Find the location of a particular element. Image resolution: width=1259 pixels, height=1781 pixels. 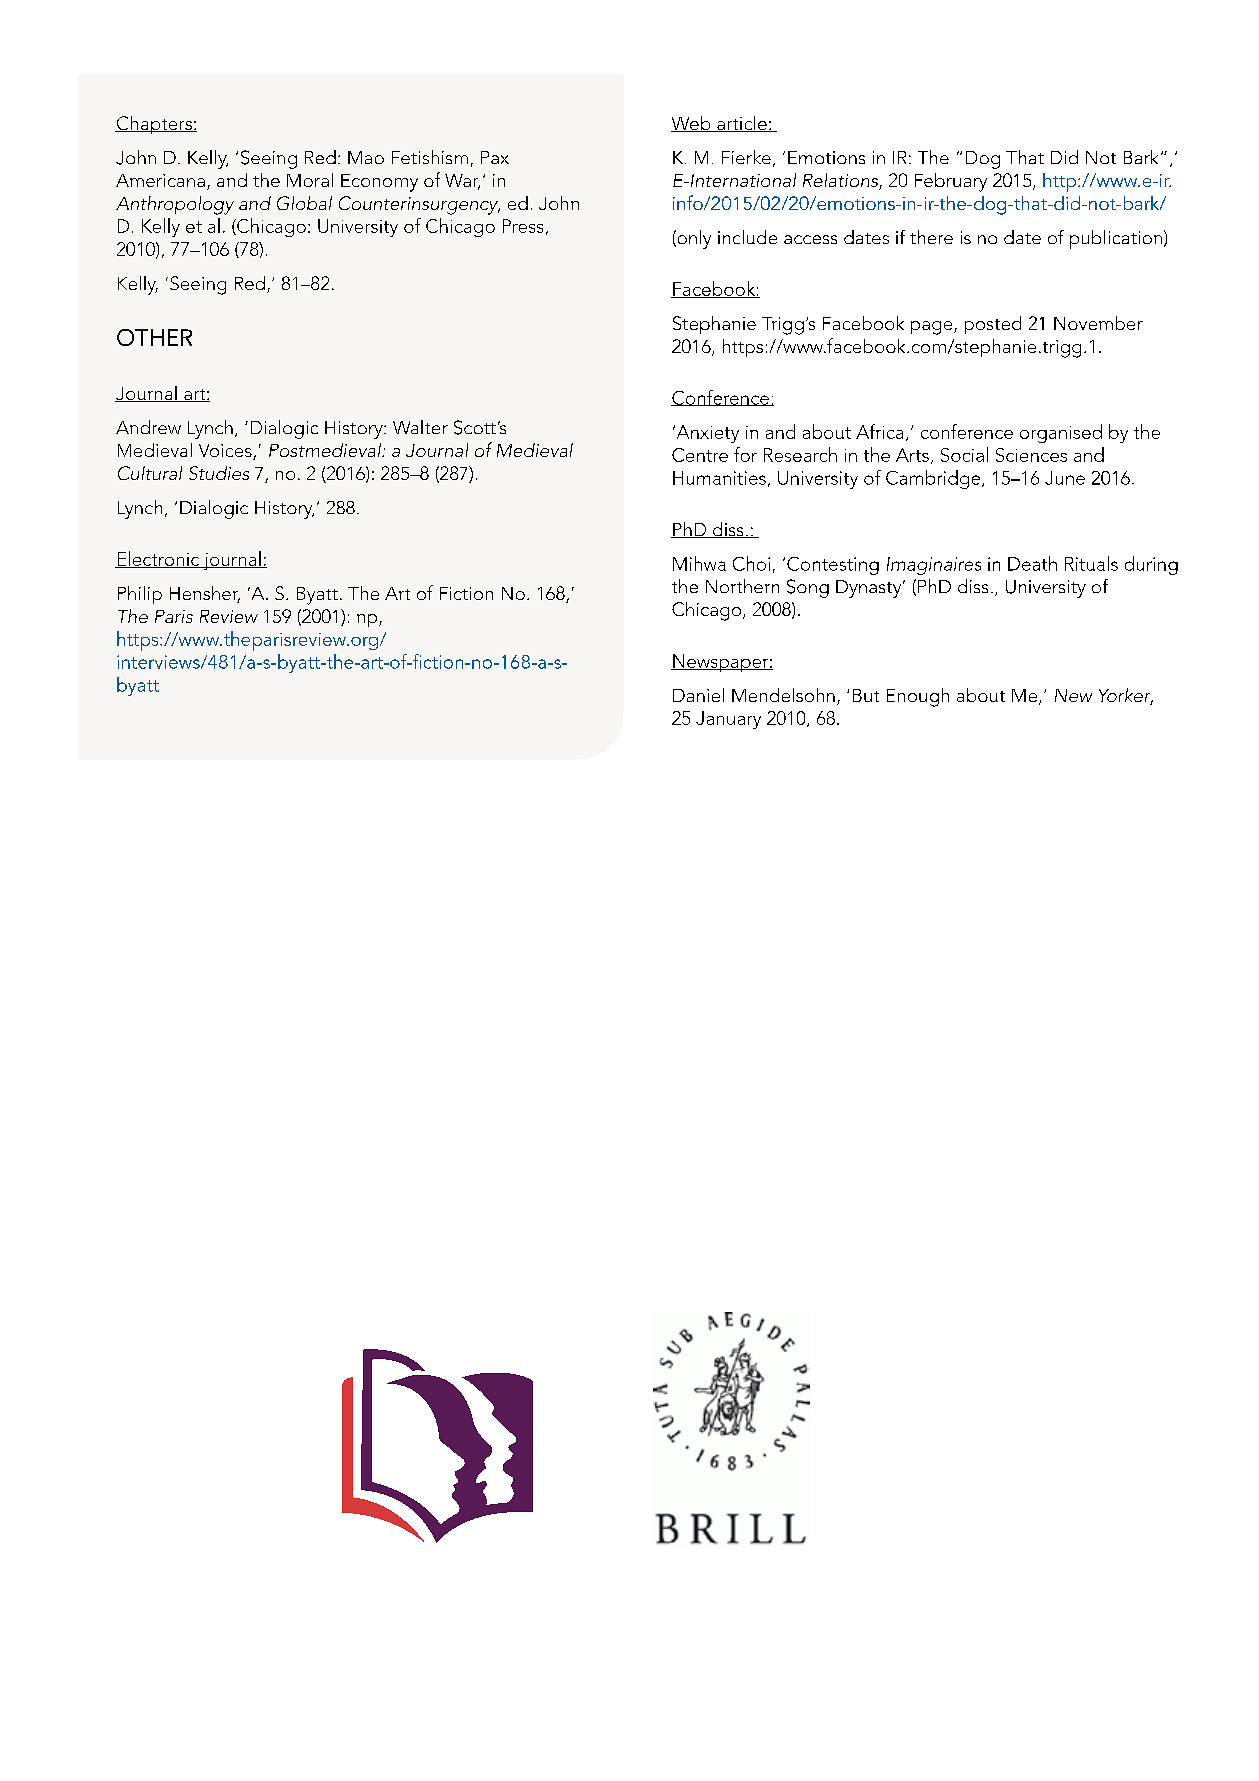

Mao is located at coordinates (366, 157).
